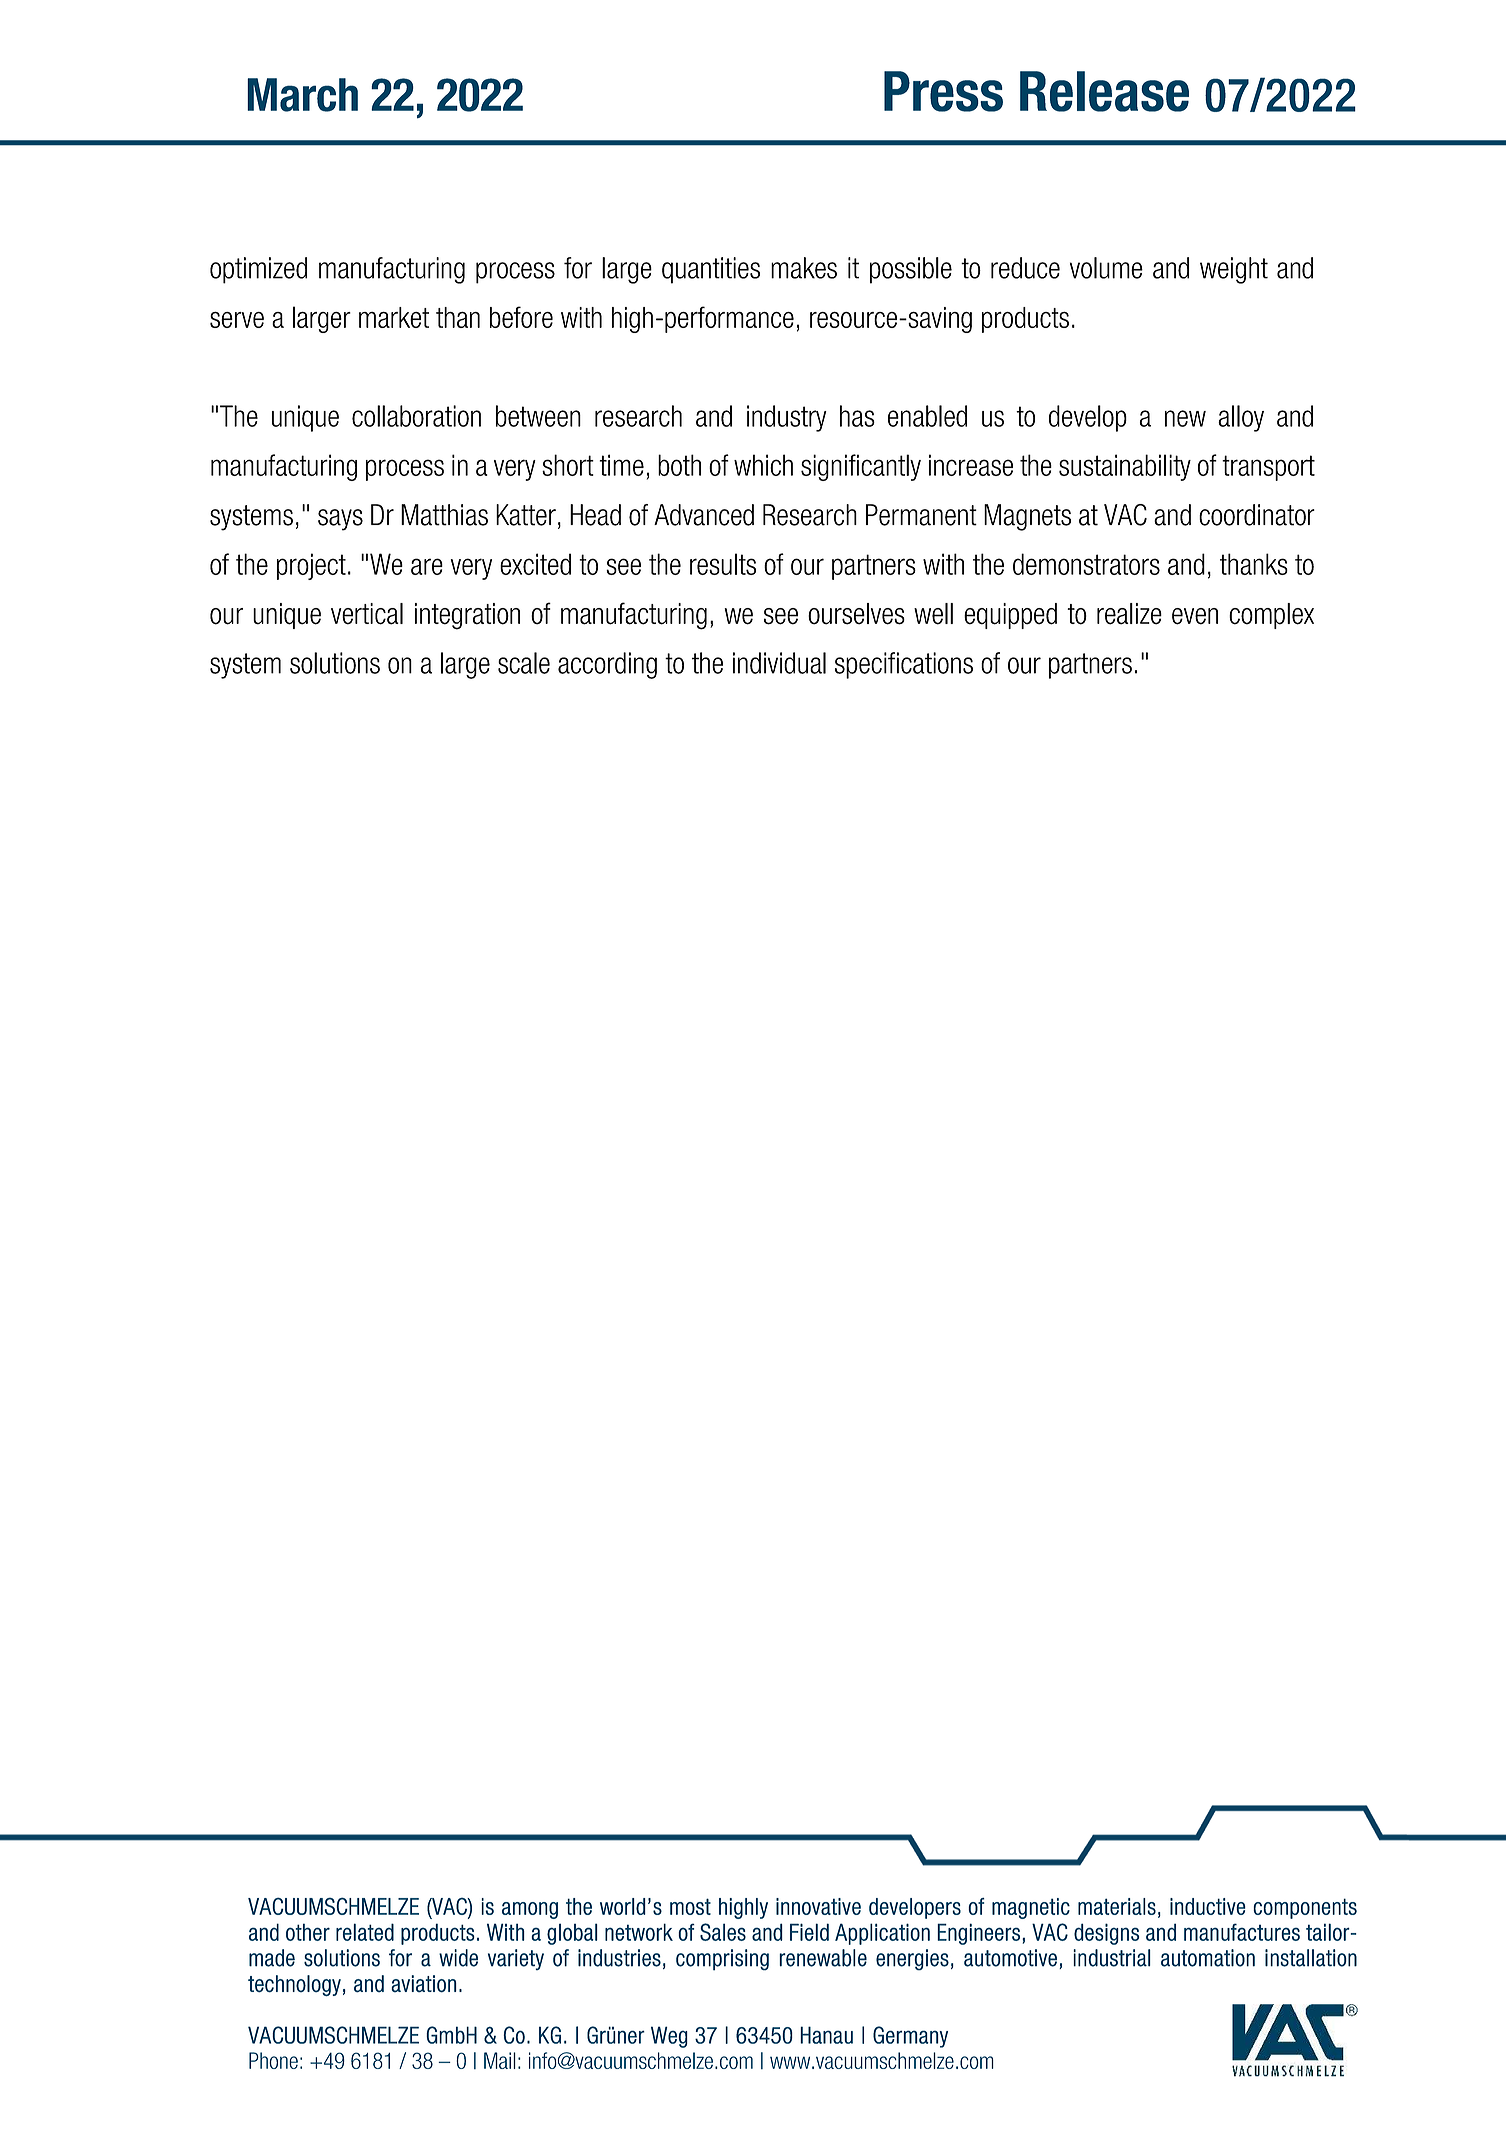 This screenshot has width=1506, height=2131. Describe the element at coordinates (1104, 91) in the screenshot. I see `Release` at that location.
